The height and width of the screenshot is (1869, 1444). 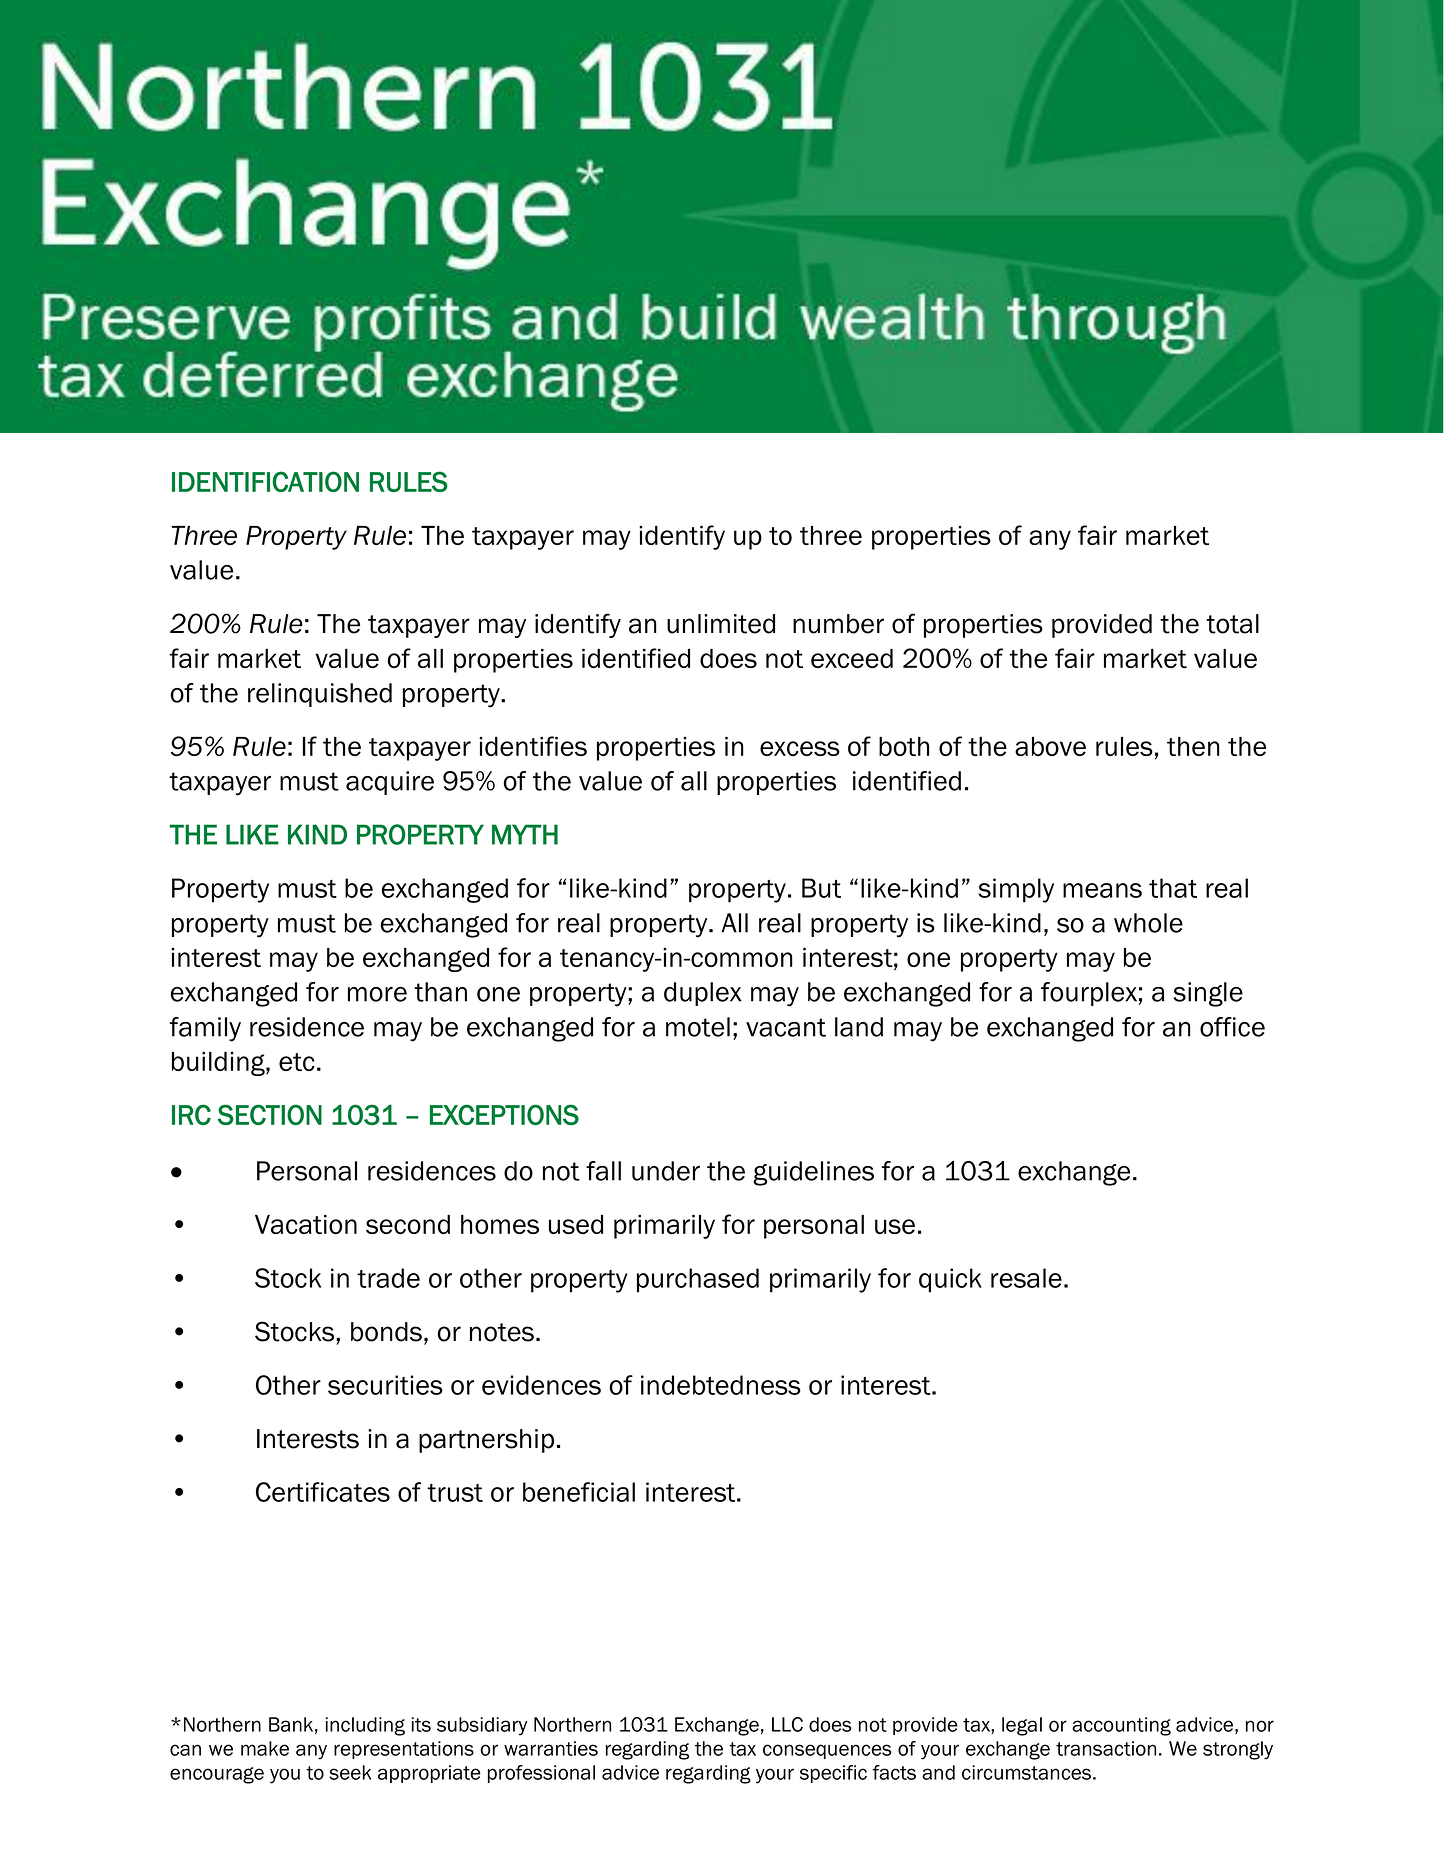 What do you see at coordinates (265, 481) in the screenshot?
I see `IDENTIFICATION` at bounding box center [265, 481].
